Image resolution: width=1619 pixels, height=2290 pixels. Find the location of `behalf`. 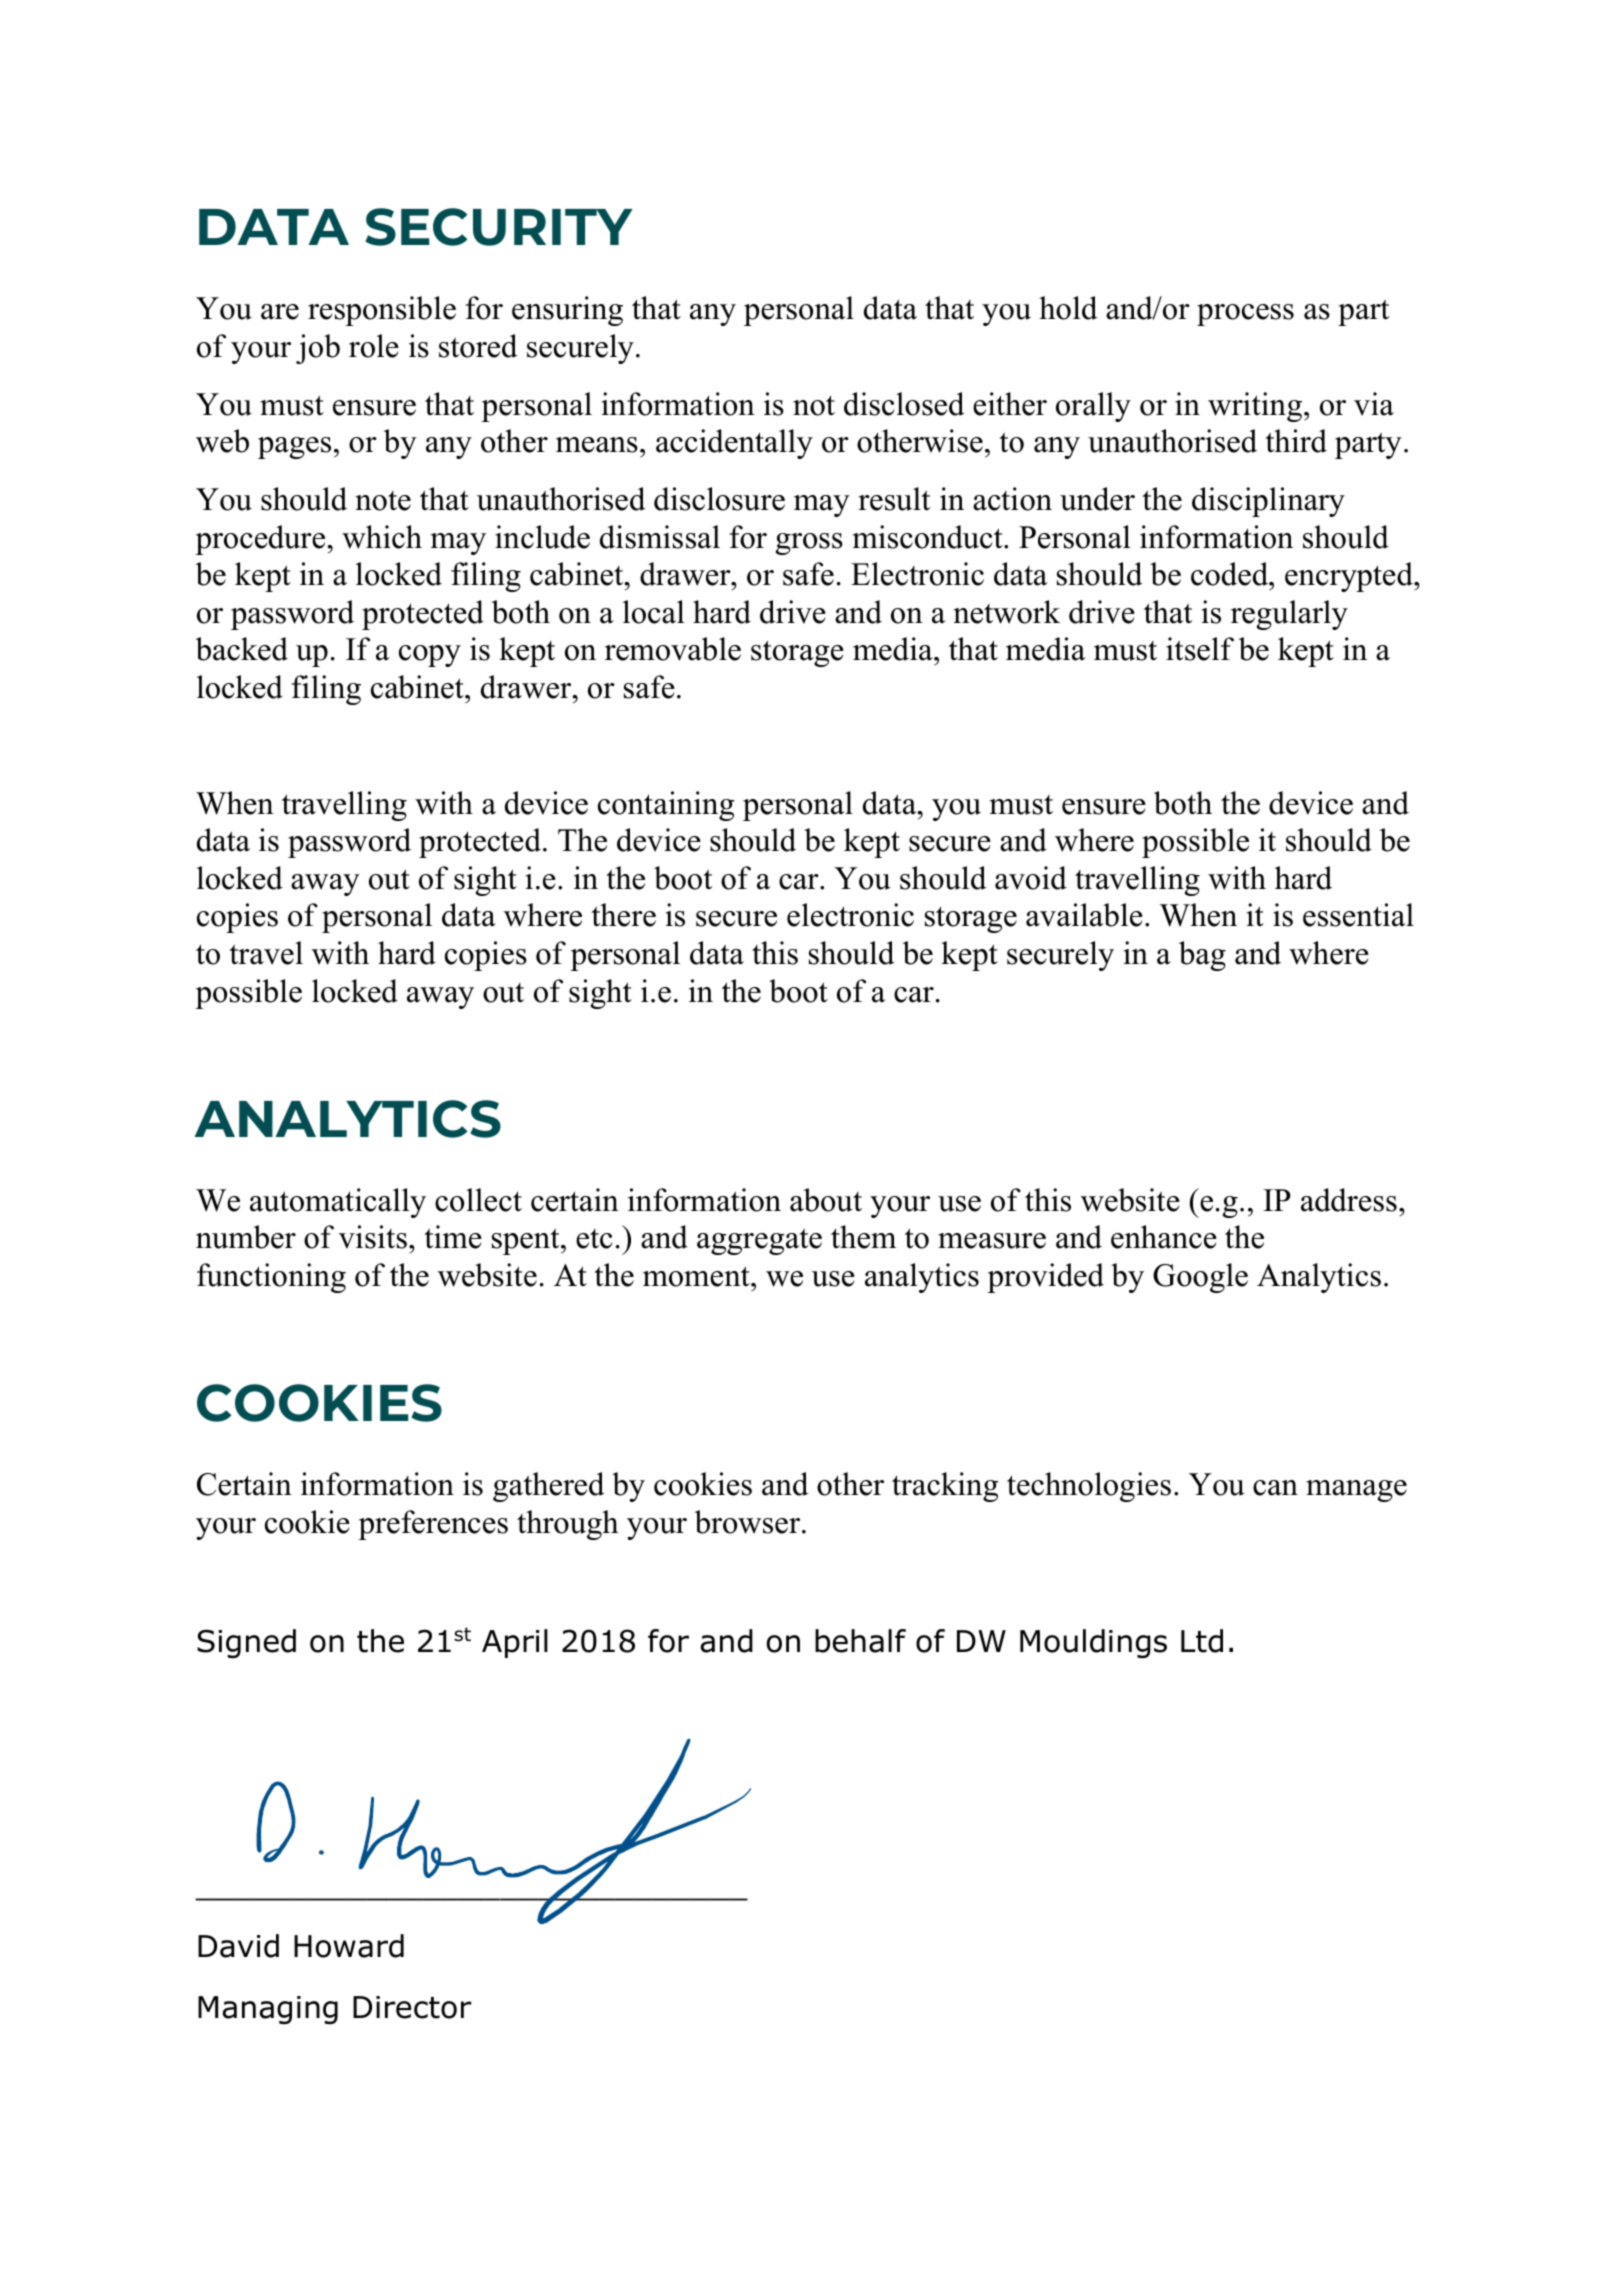

behalf is located at coordinates (860, 1641).
